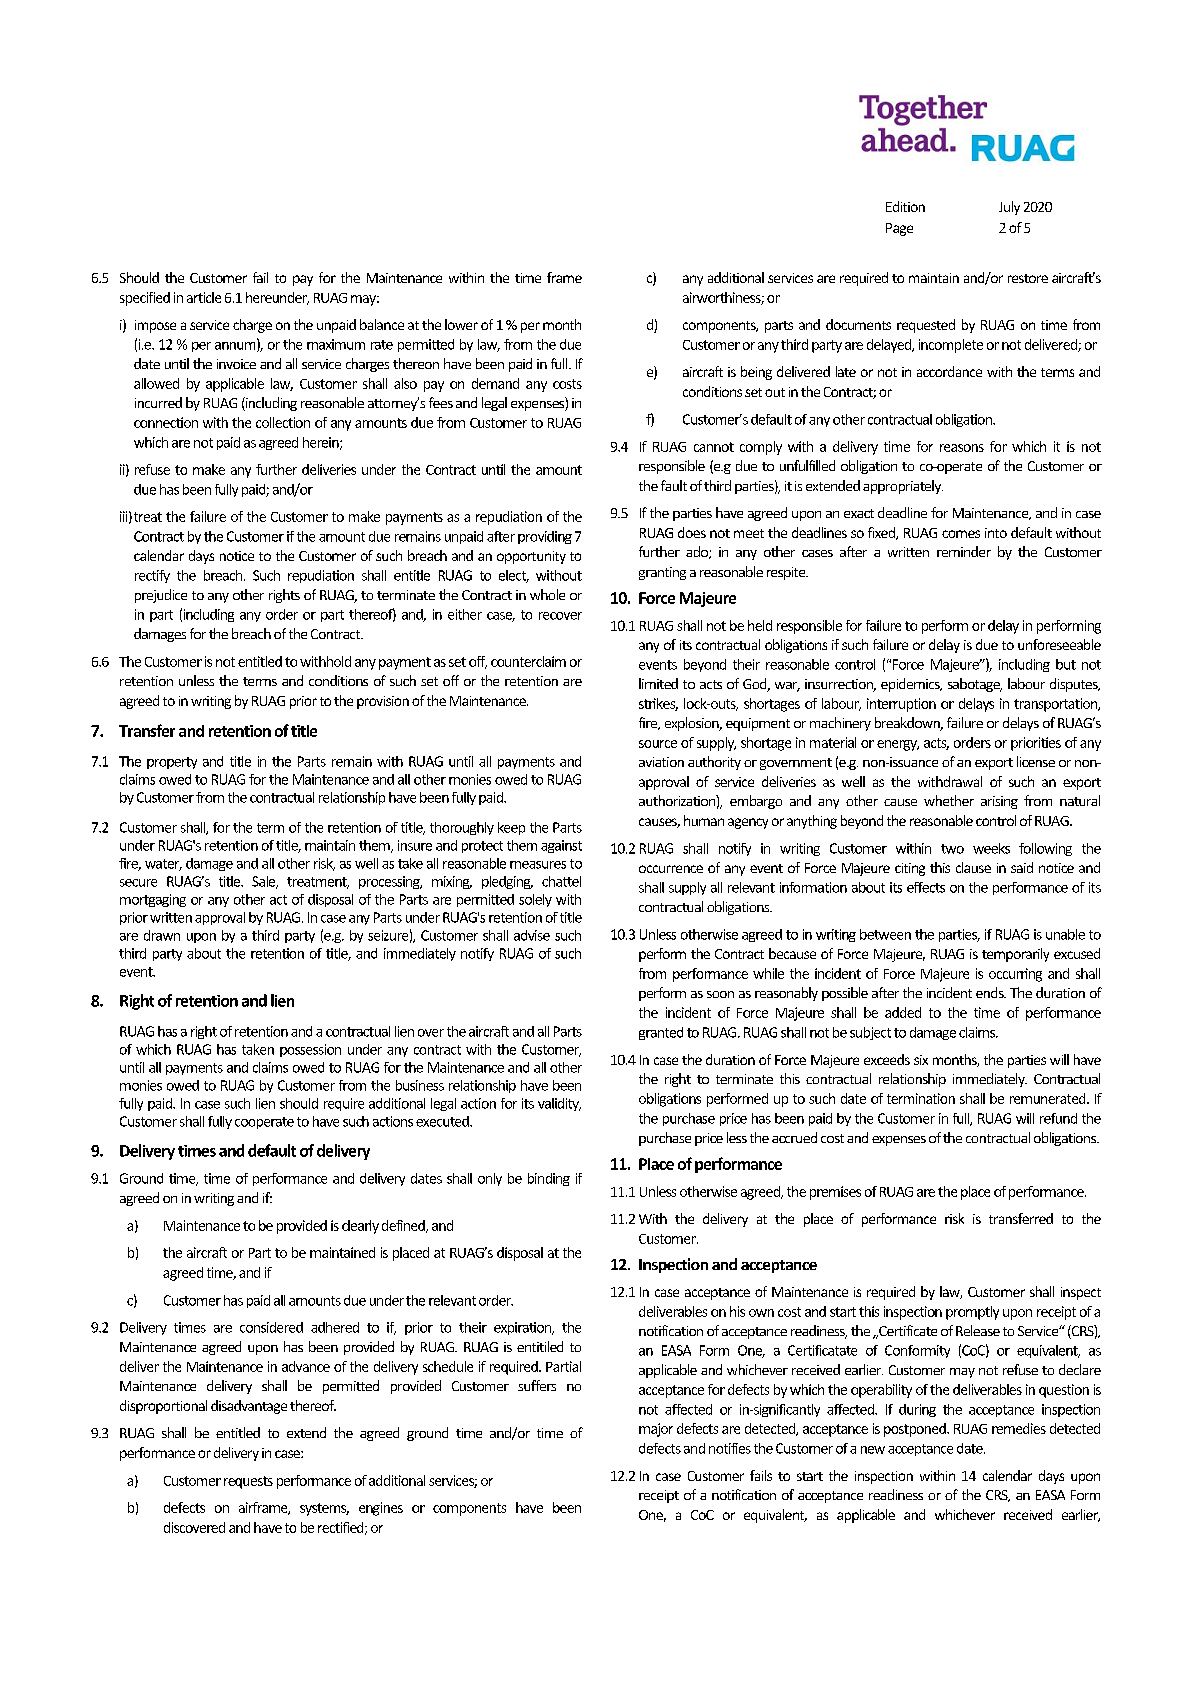 This screenshot has width=1191, height=1684. I want to click on six, so click(921, 1060).
